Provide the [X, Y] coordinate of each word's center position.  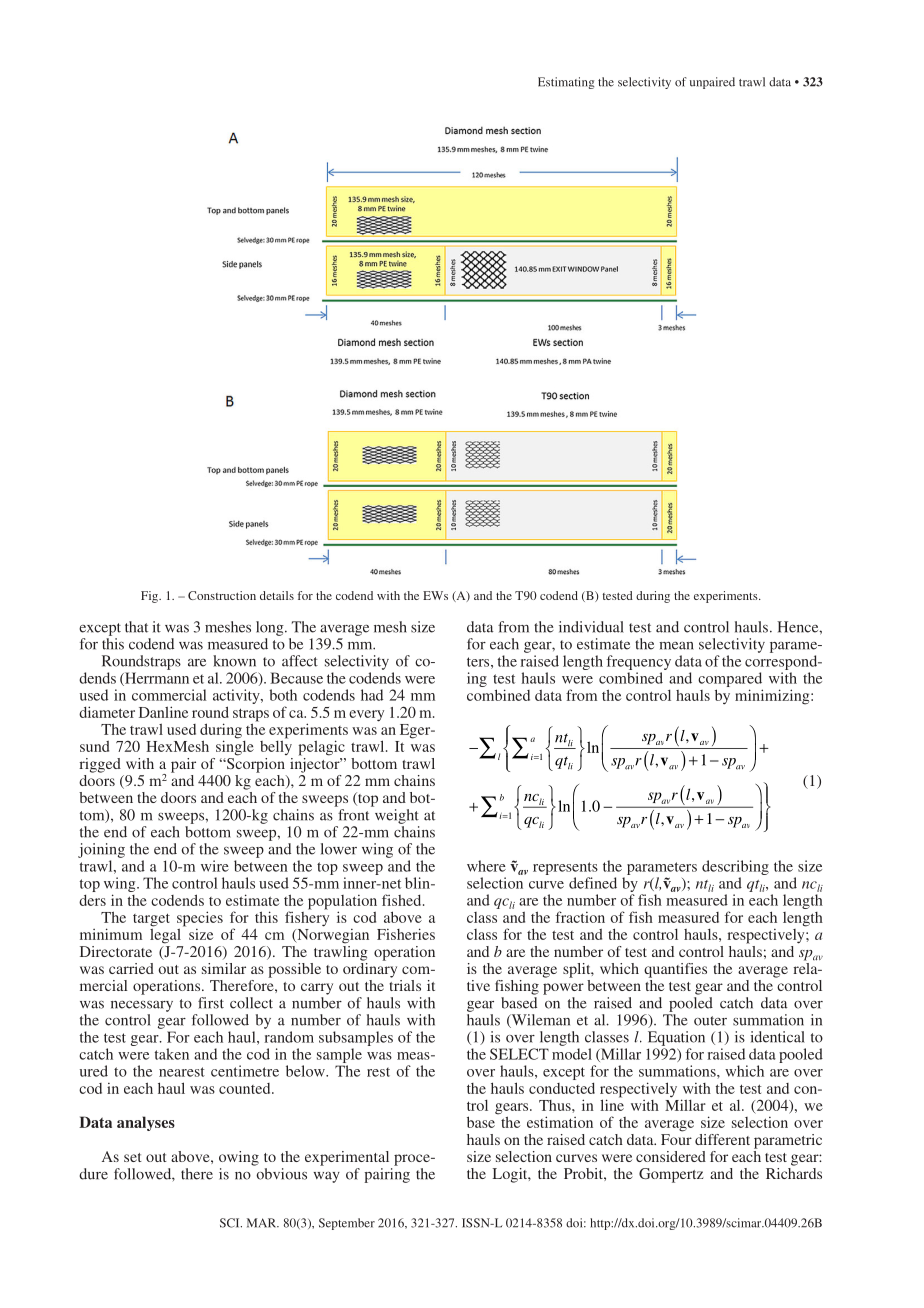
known [234, 661]
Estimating [566, 83]
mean [676, 646]
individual [591, 627]
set [133, 1157]
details [277, 595]
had [372, 695]
